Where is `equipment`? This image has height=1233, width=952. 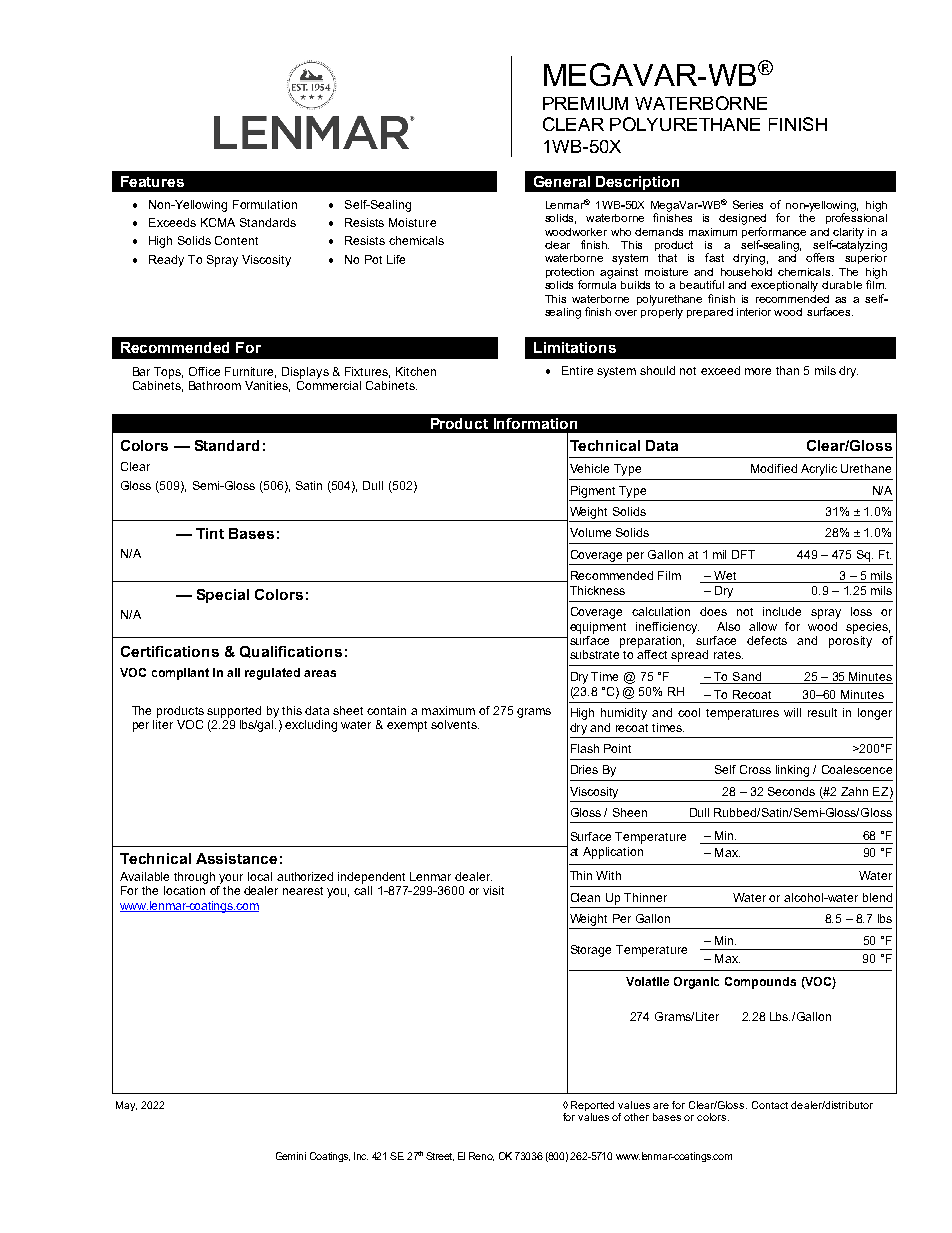 equipment is located at coordinates (598, 628).
